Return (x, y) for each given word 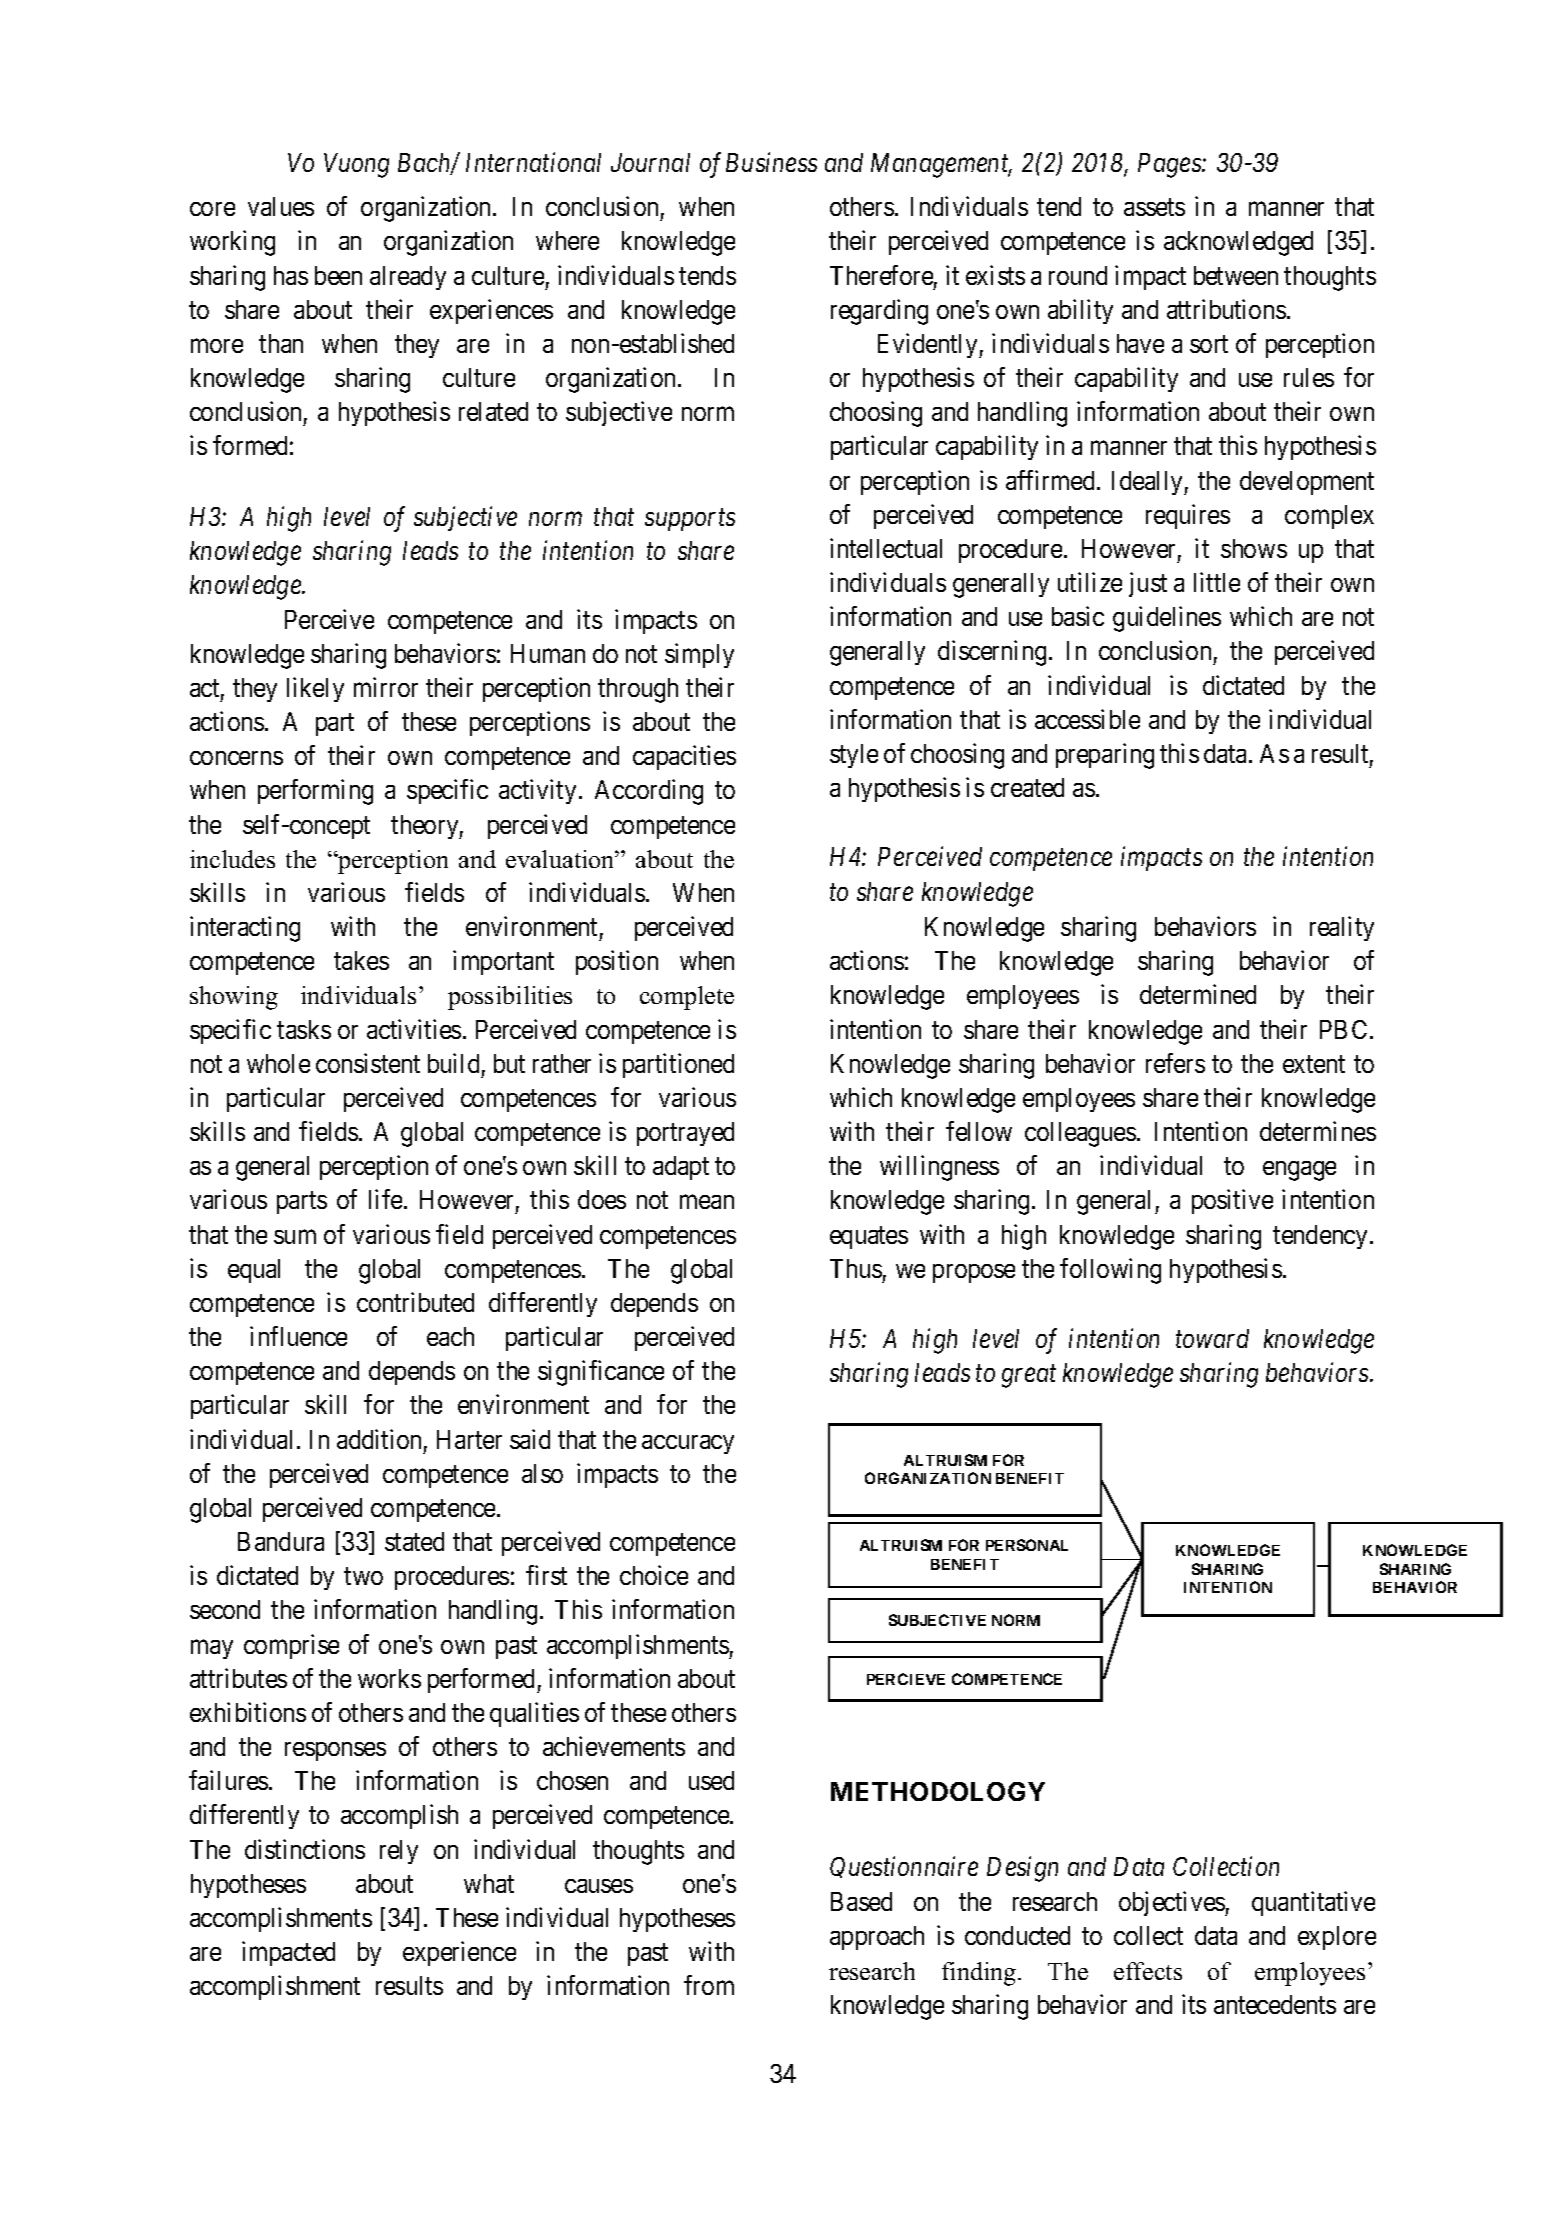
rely (399, 1852)
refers (1175, 1063)
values (281, 206)
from (709, 1985)
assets (1154, 207)
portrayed (685, 1134)
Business (771, 162)
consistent (368, 1063)
